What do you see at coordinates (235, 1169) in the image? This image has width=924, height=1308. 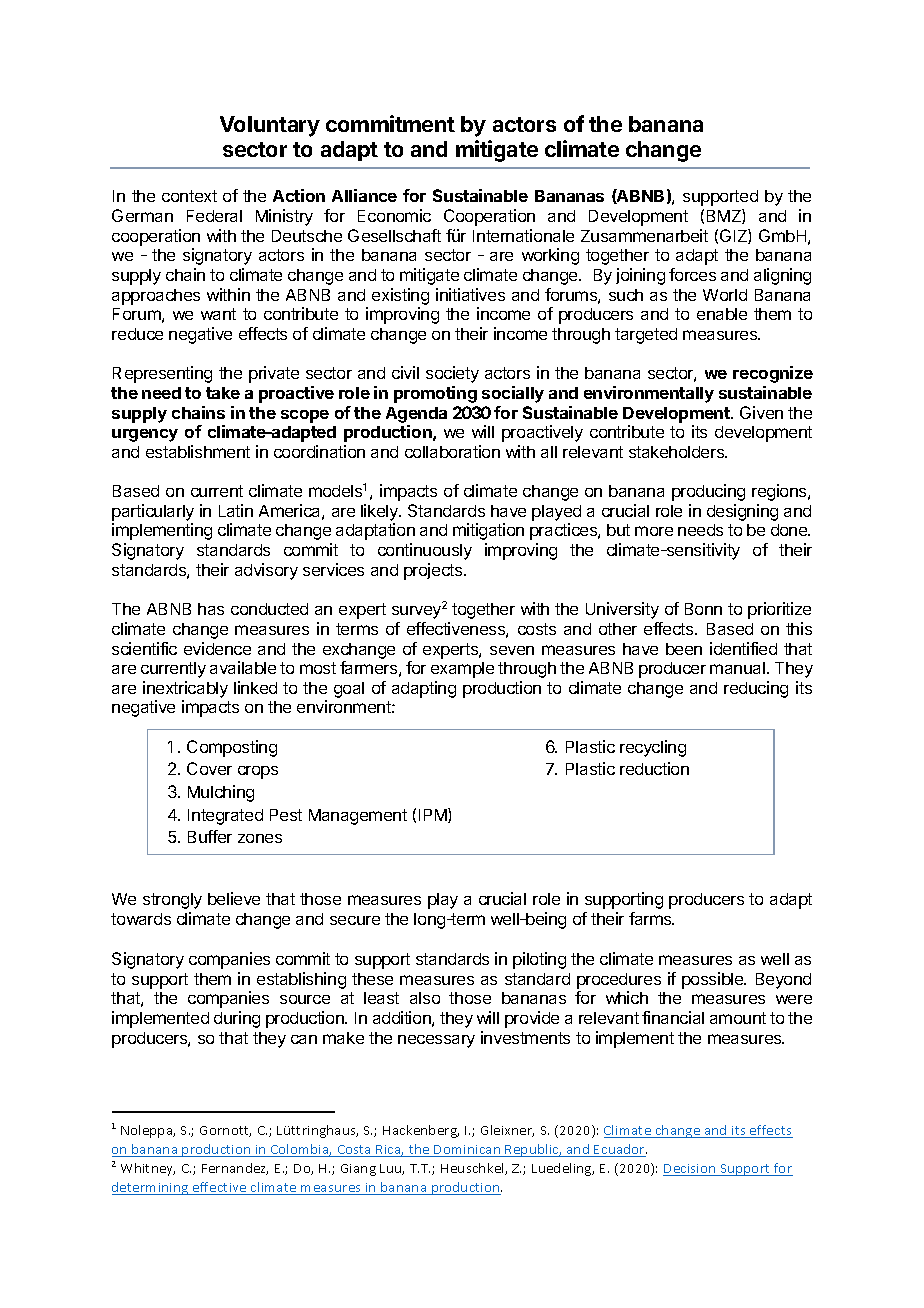 I see `Fernandez` at bounding box center [235, 1169].
